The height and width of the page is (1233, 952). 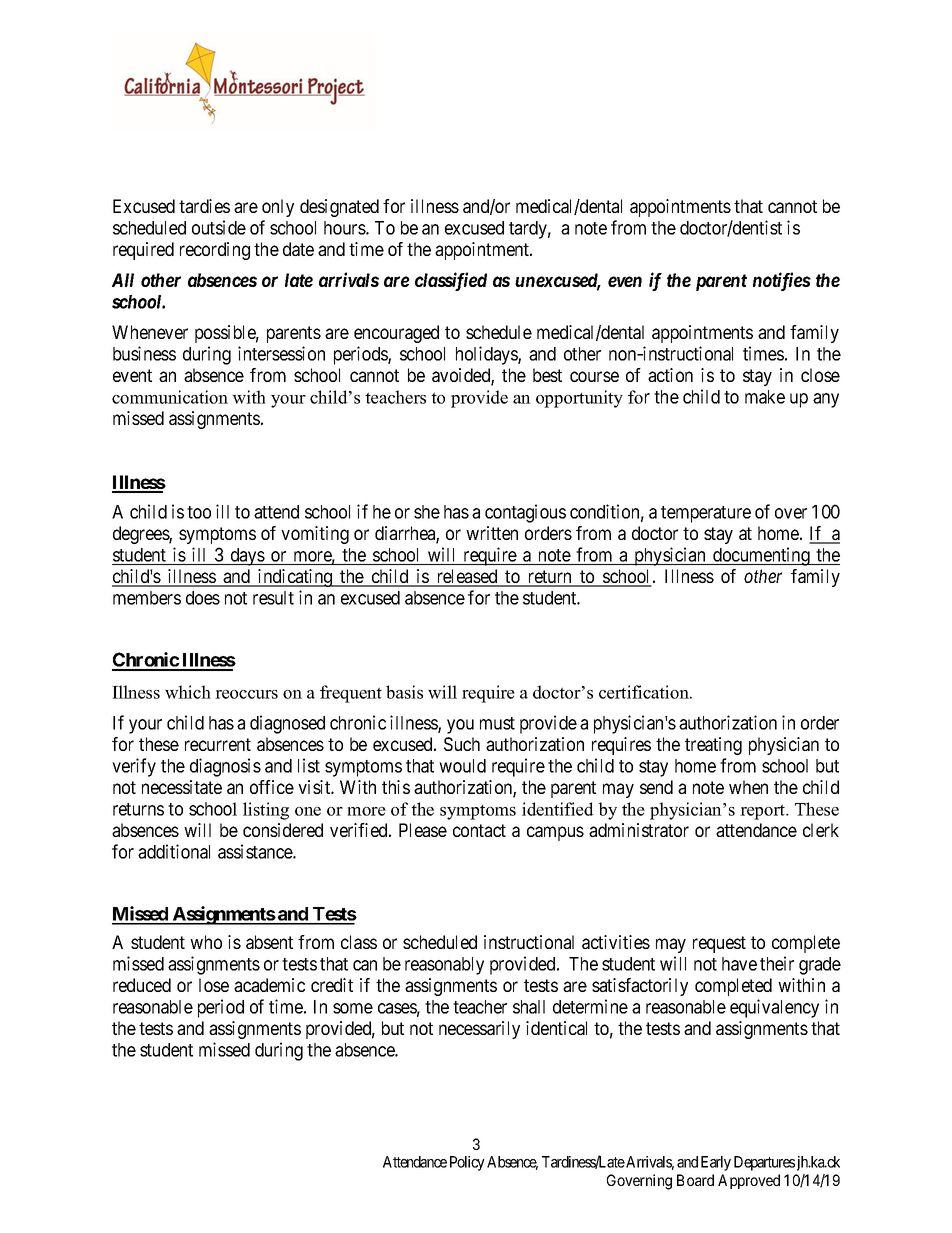 What do you see at coordinates (467, 1163) in the page?
I see `Policy` at bounding box center [467, 1163].
